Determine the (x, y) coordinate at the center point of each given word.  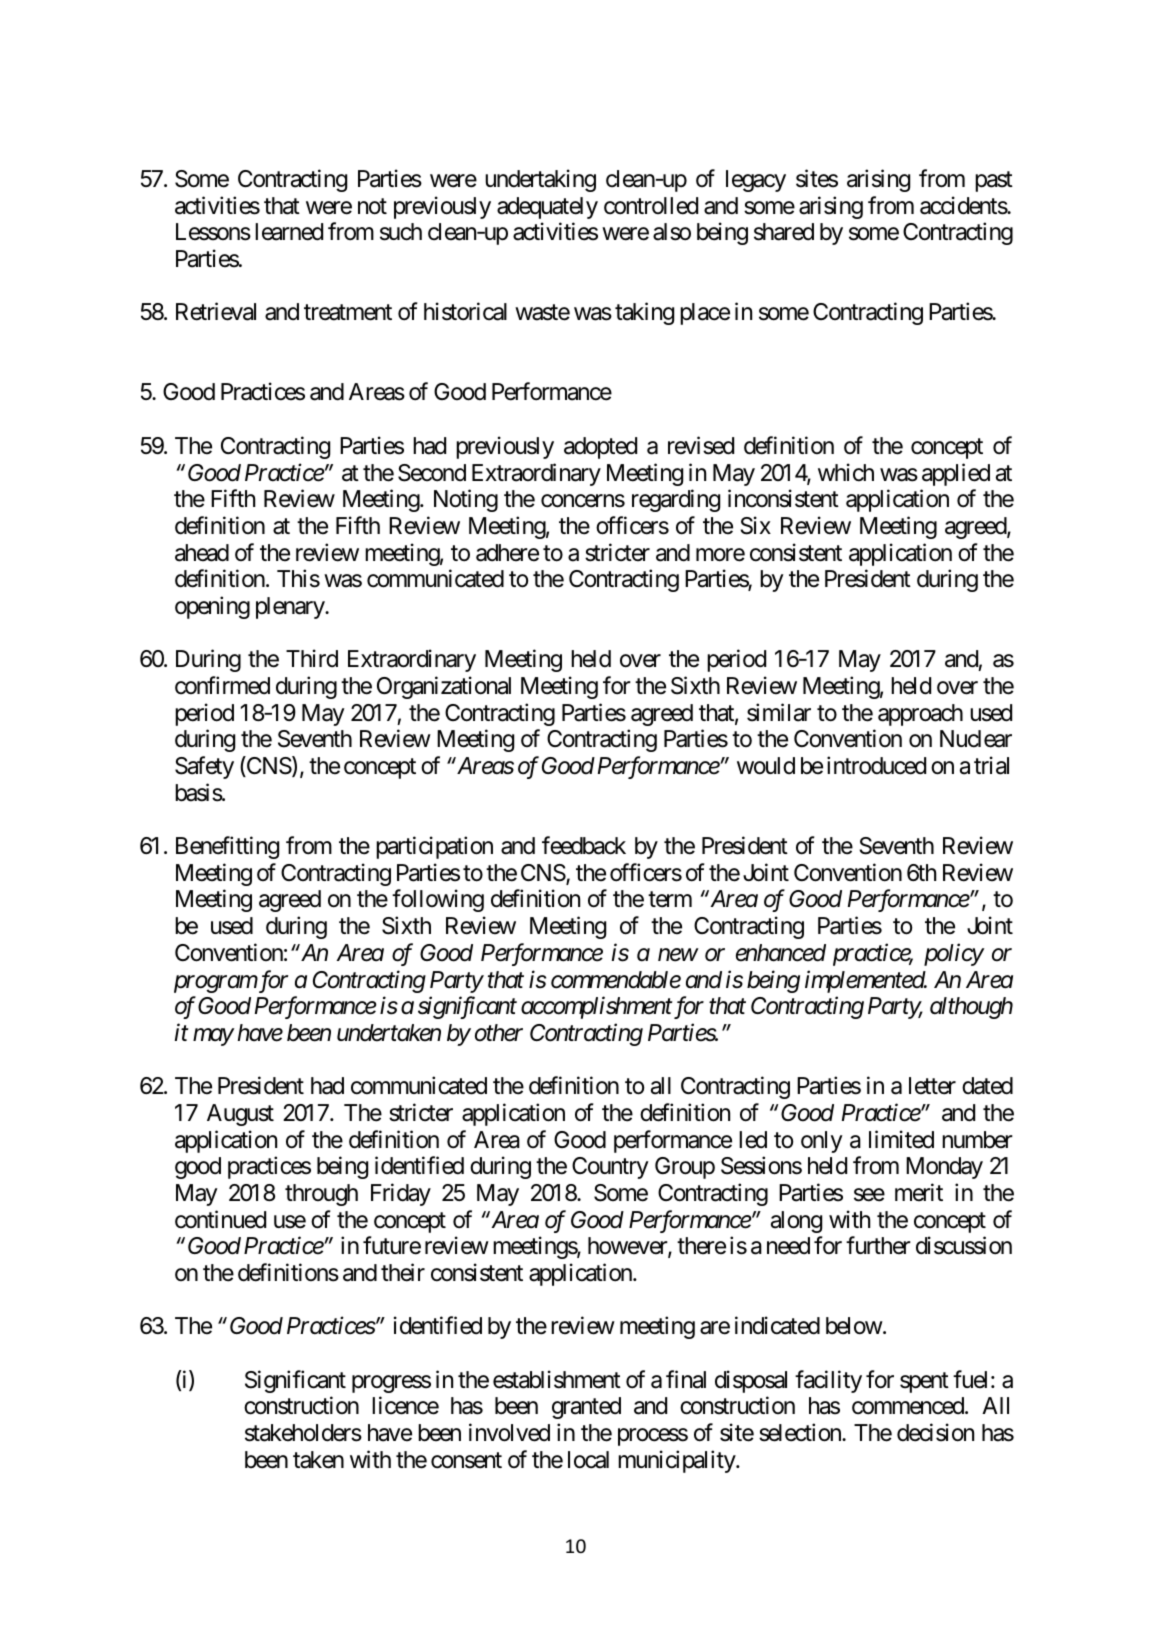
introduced (876, 765)
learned (289, 232)
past (994, 182)
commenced (909, 1406)
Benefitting (227, 847)
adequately (547, 208)
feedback (584, 845)
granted (586, 1408)
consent (466, 1460)
